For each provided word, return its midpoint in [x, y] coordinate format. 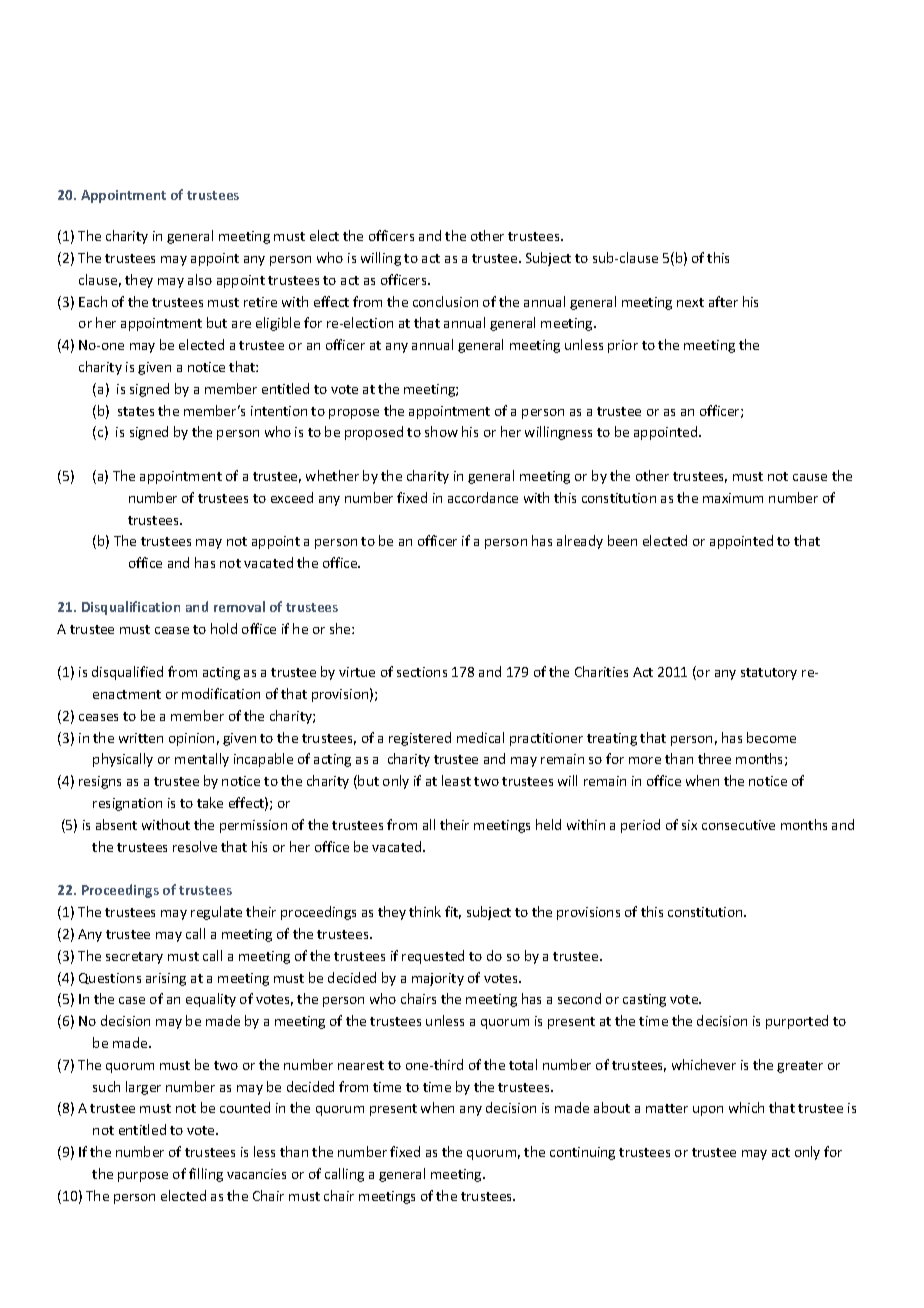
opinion [191, 739]
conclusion [445, 301]
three [714, 758]
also [200, 279]
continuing [582, 1153]
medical [480, 737]
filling [206, 1175]
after [723, 301]
